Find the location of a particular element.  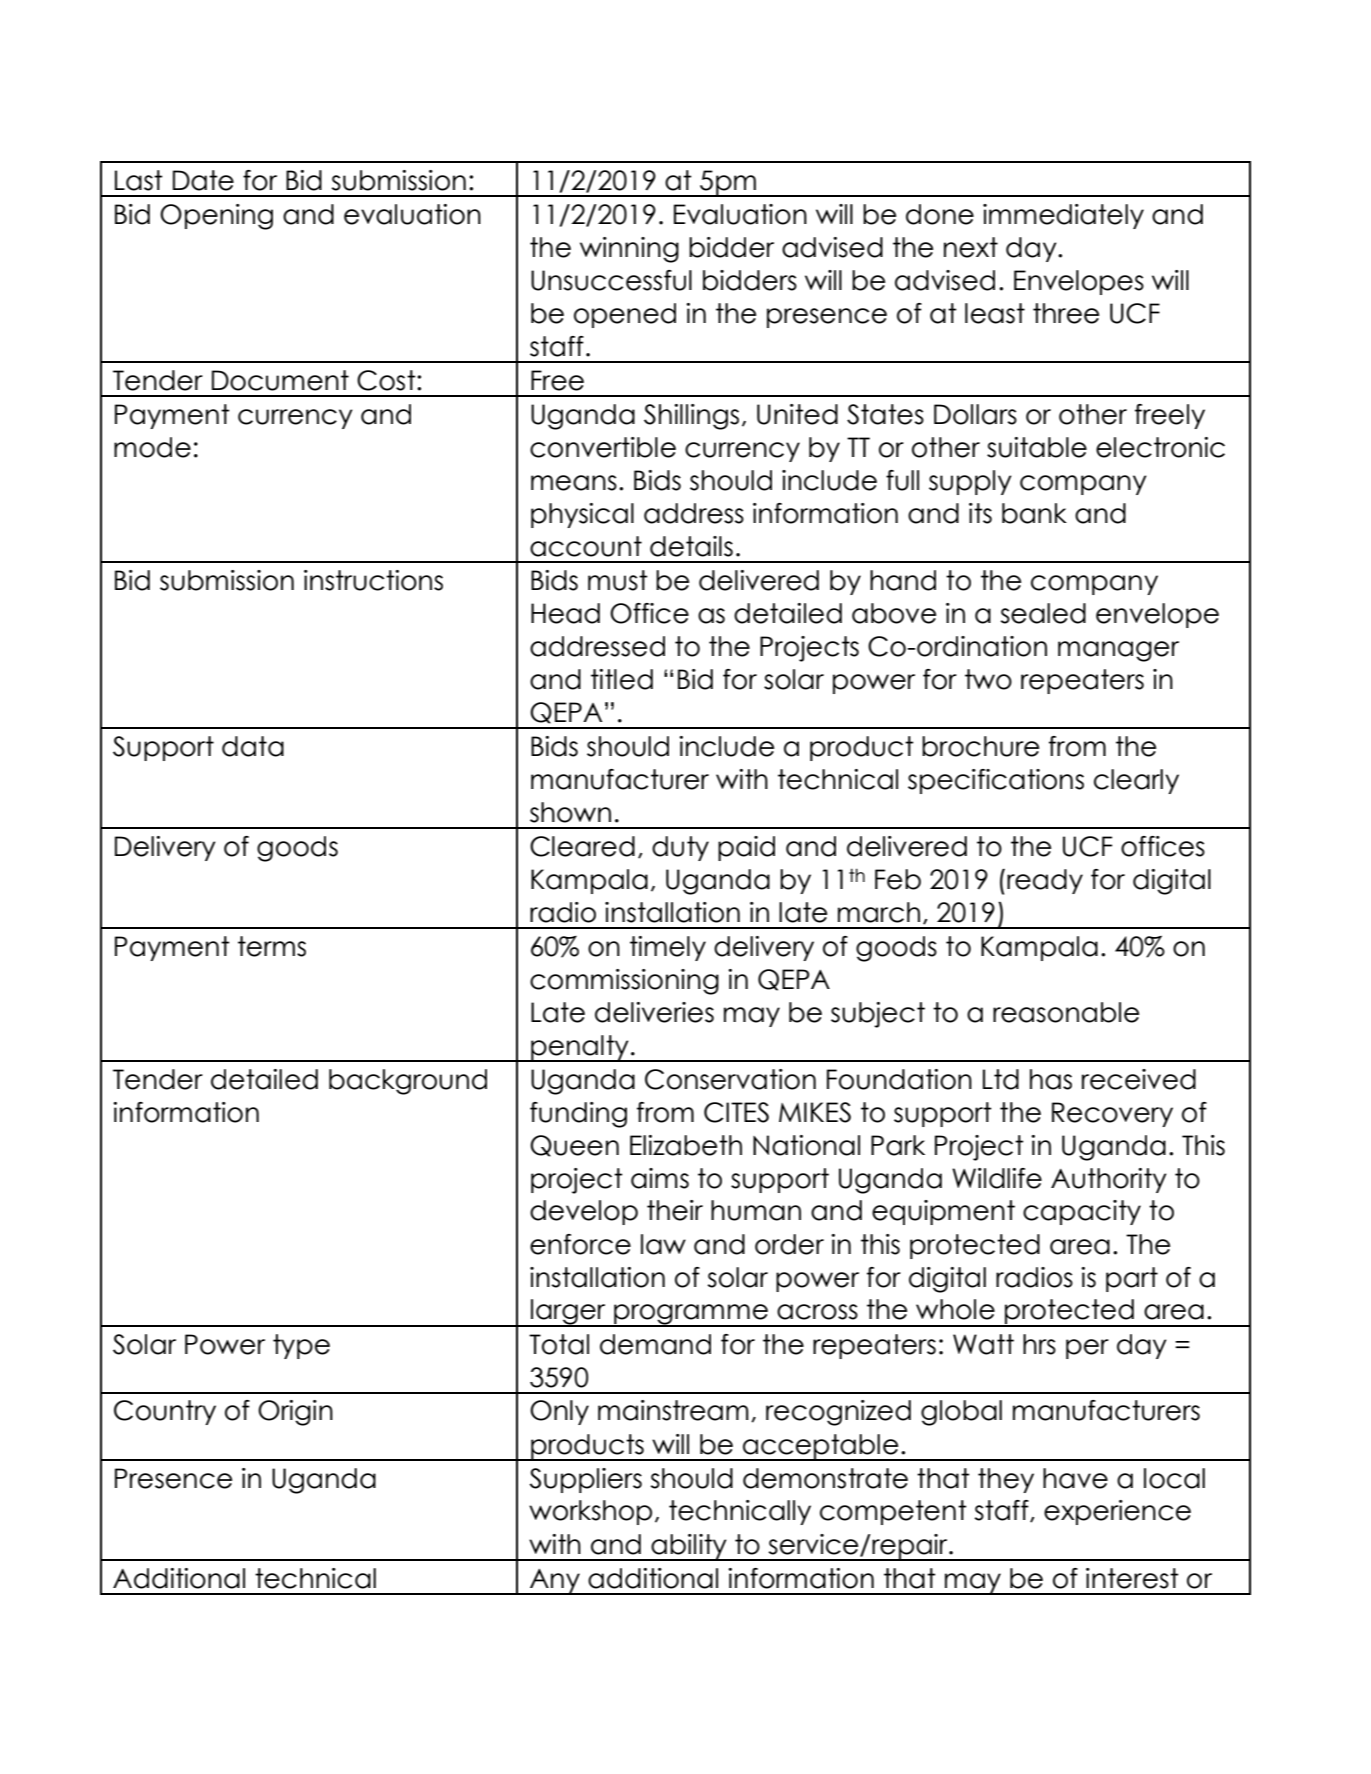

winning is located at coordinates (629, 250).
